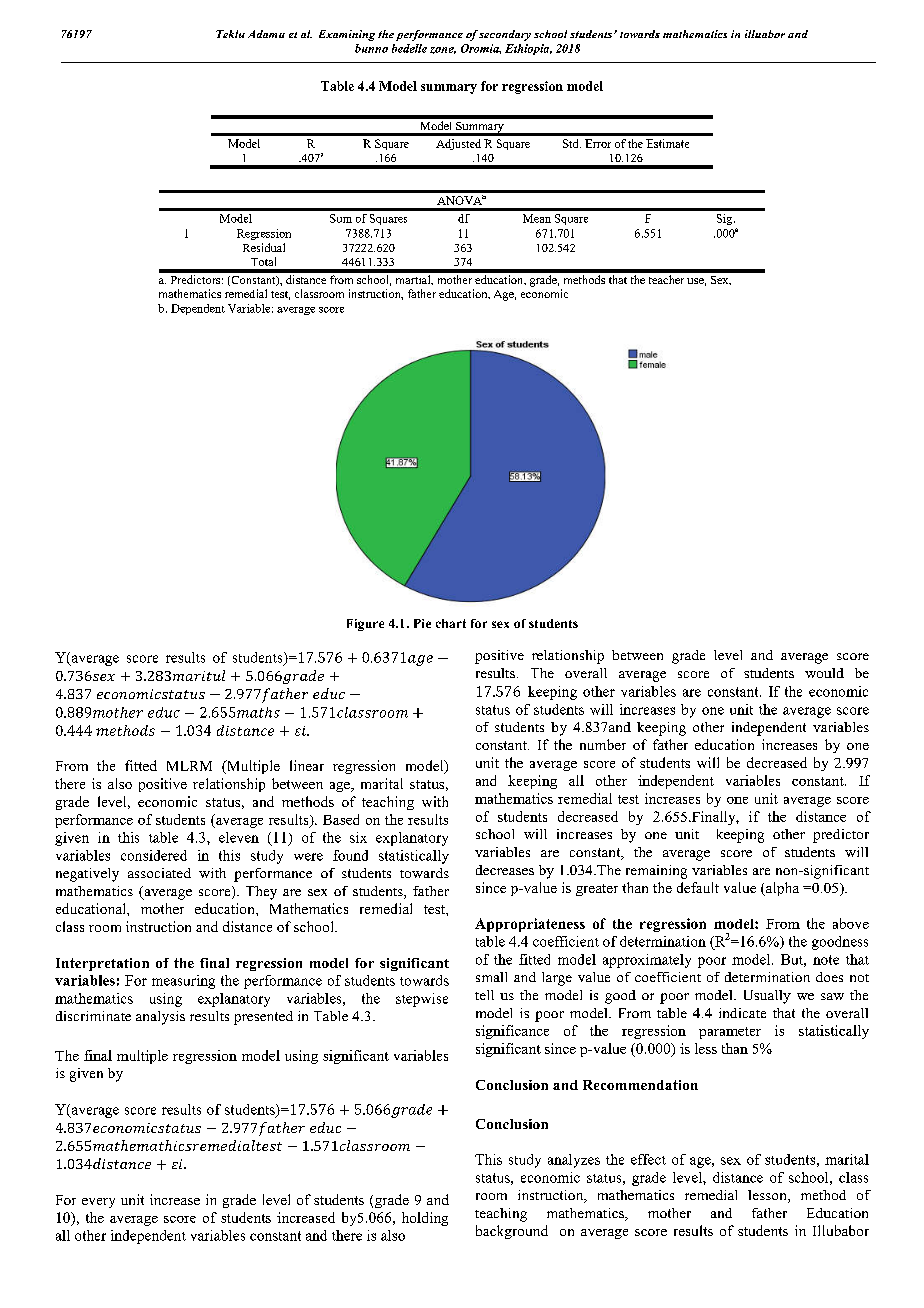 Image resolution: width=924 pixels, height=1308 pixels. Describe the element at coordinates (425, 1219) in the image. I see `holding` at that location.
